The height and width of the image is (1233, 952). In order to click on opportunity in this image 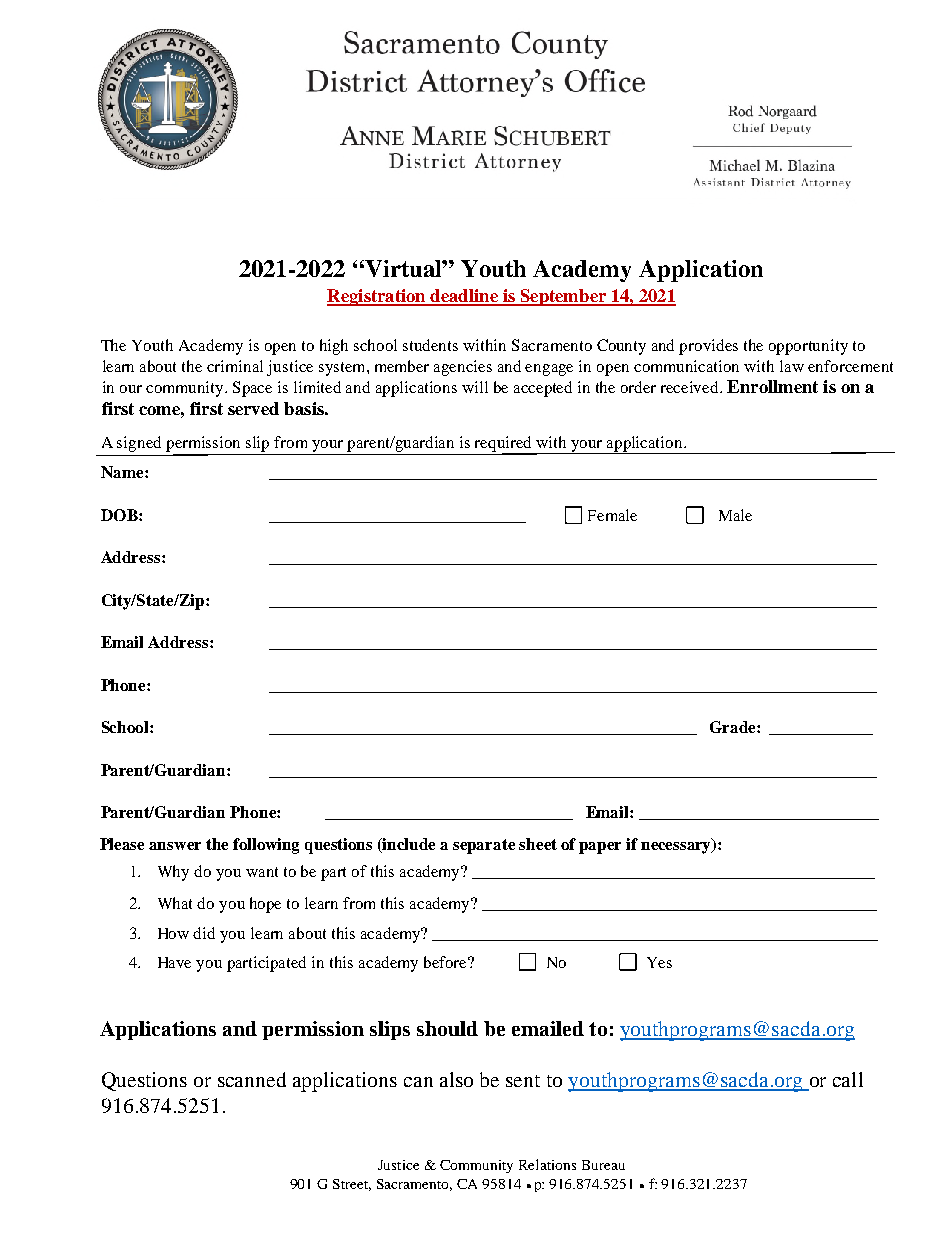, I will do `click(808, 347)`.
